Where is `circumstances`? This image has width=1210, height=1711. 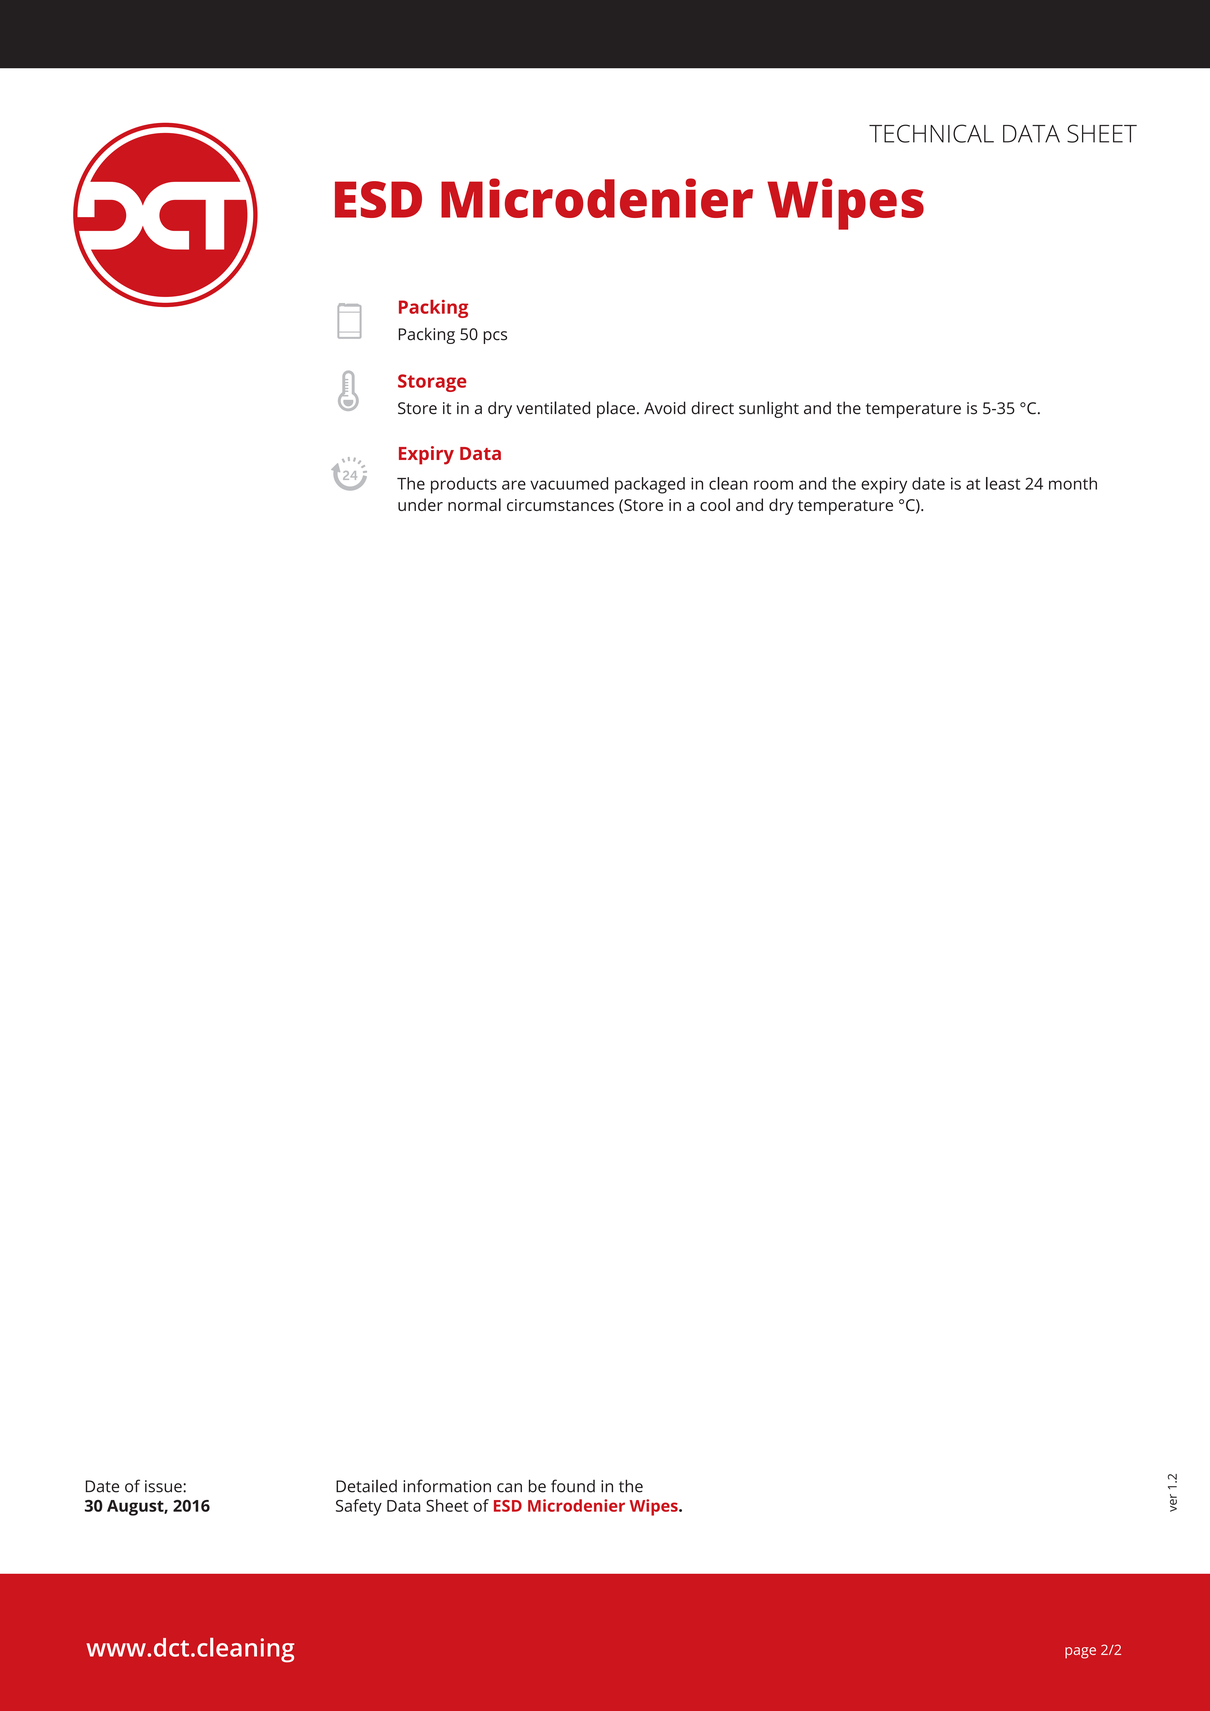
circumstances is located at coordinates (560, 505).
